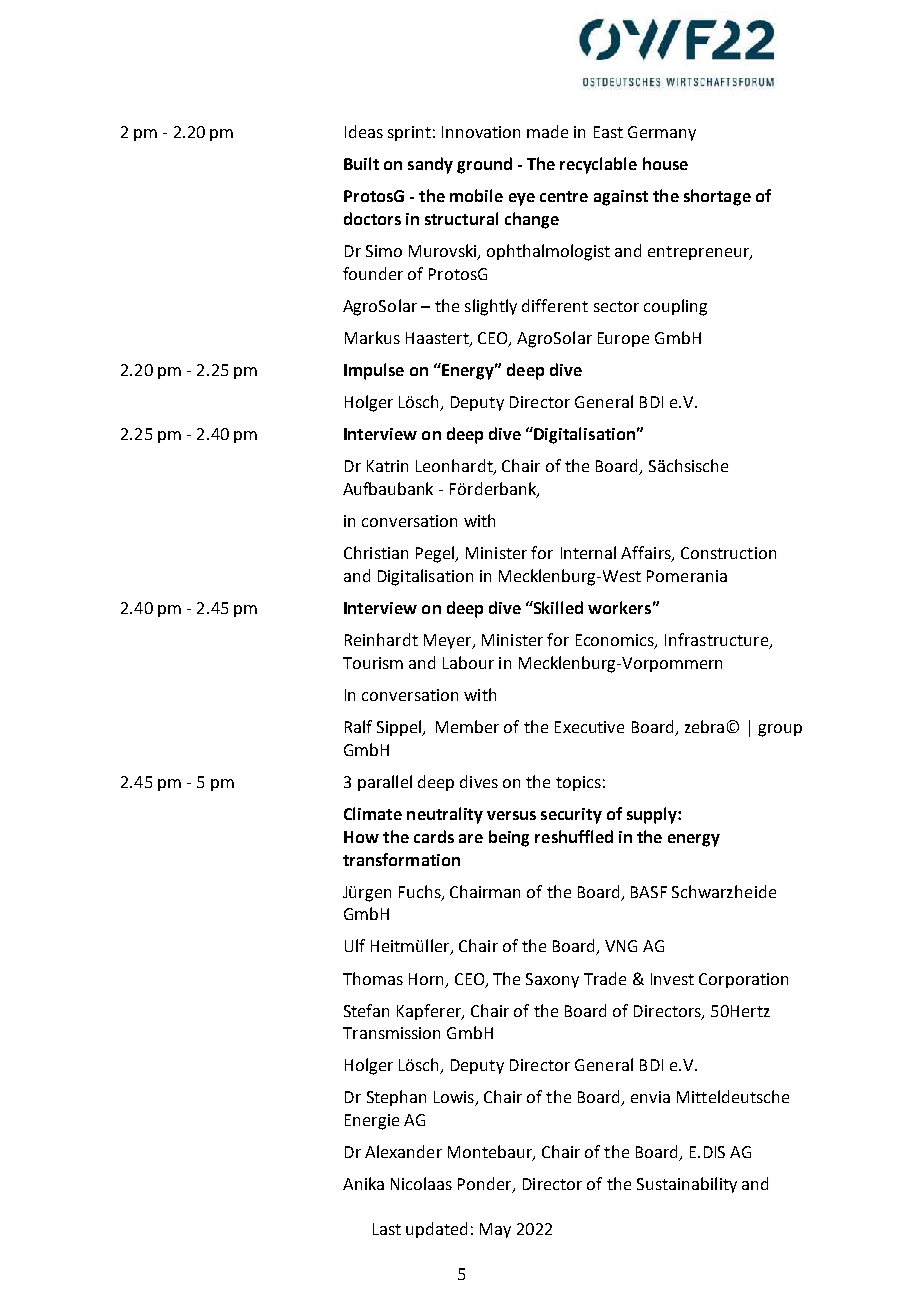 This screenshot has height=1308, width=924. I want to click on May, so click(495, 1230).
